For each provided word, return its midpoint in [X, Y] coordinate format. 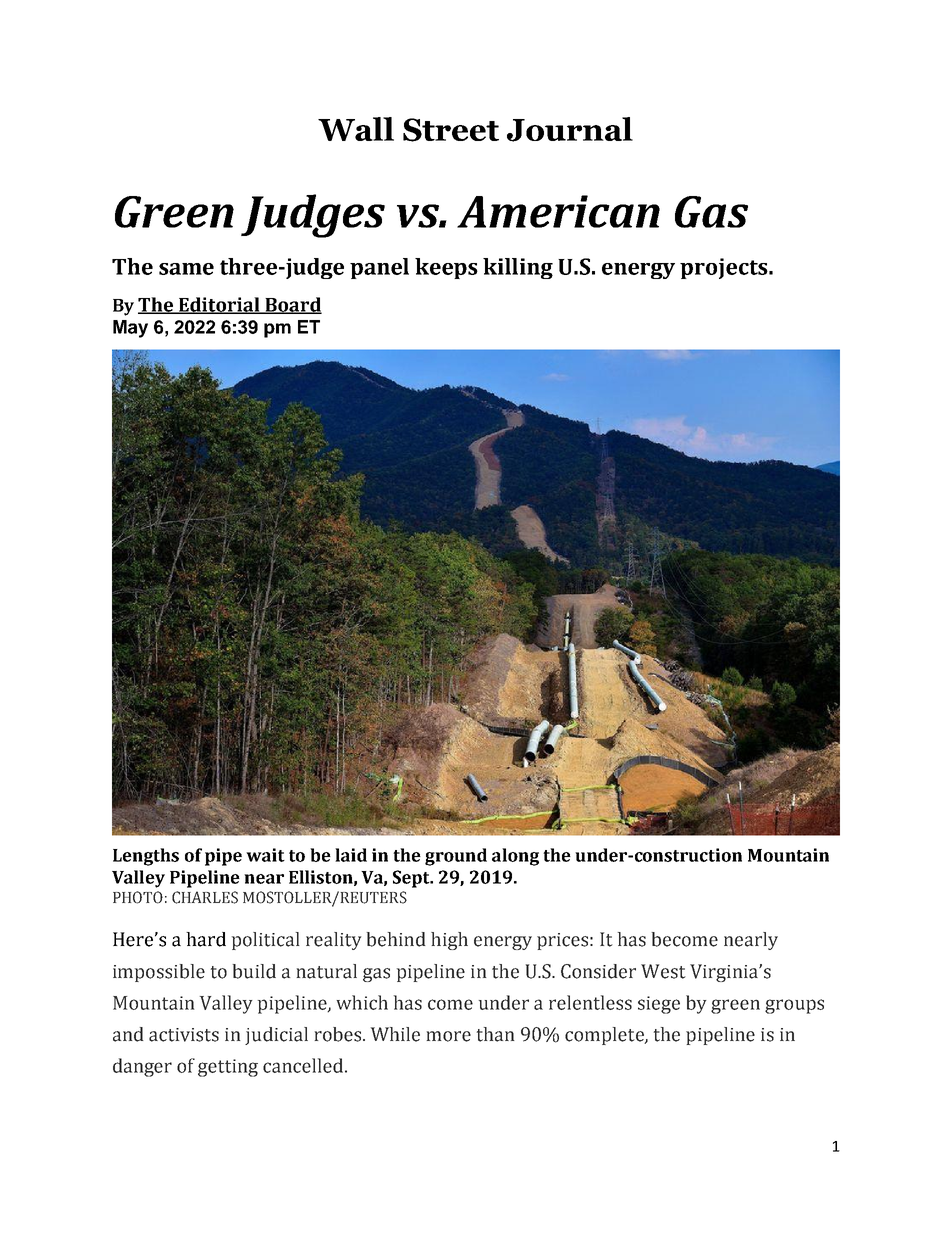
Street [451, 130]
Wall [356, 129]
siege [659, 1005]
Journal [570, 129]
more [448, 1036]
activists [184, 1035]
